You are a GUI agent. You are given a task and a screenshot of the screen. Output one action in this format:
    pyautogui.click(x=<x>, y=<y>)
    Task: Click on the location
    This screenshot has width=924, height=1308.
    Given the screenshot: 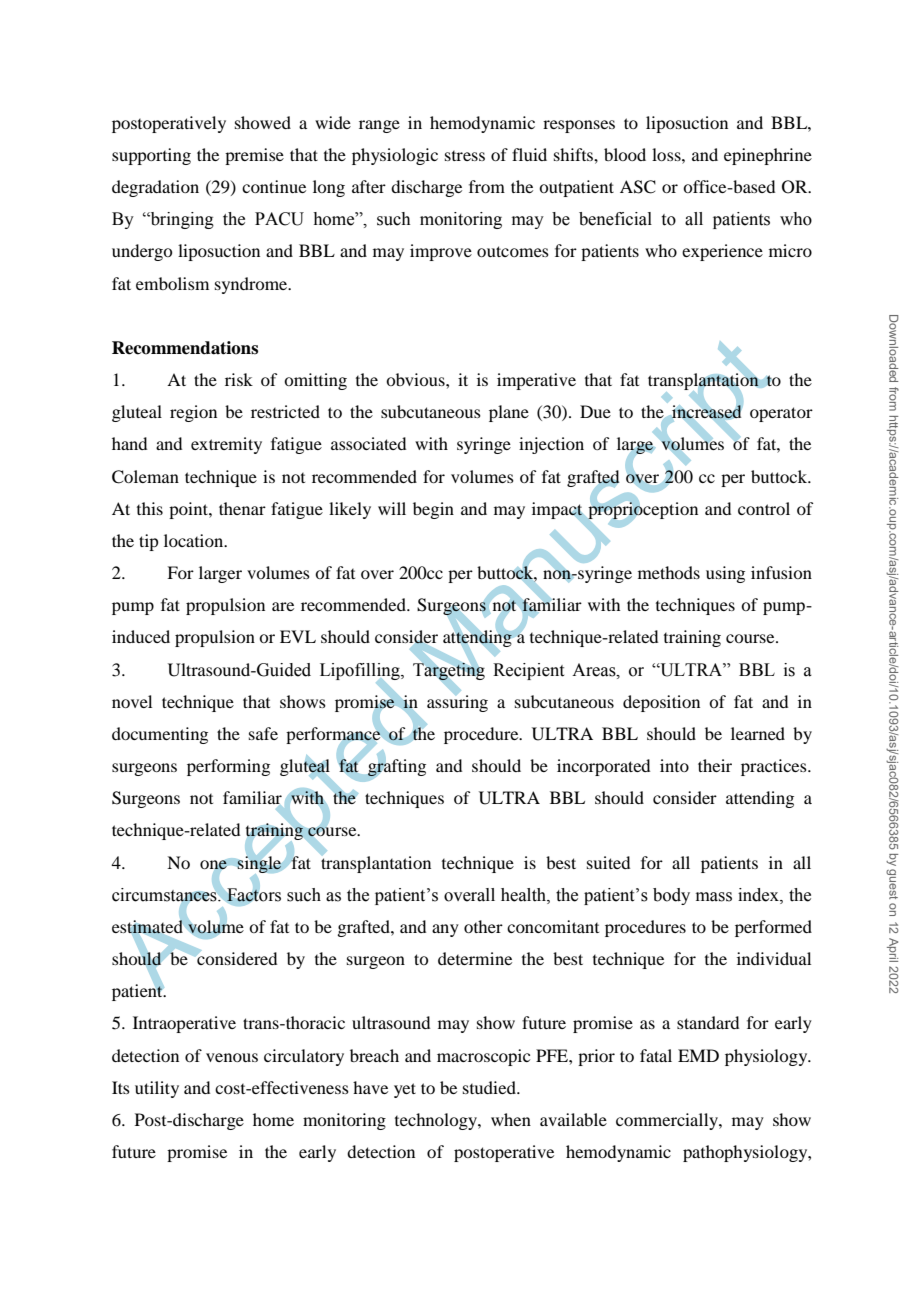 What is the action you would take?
    pyautogui.click(x=195, y=540)
